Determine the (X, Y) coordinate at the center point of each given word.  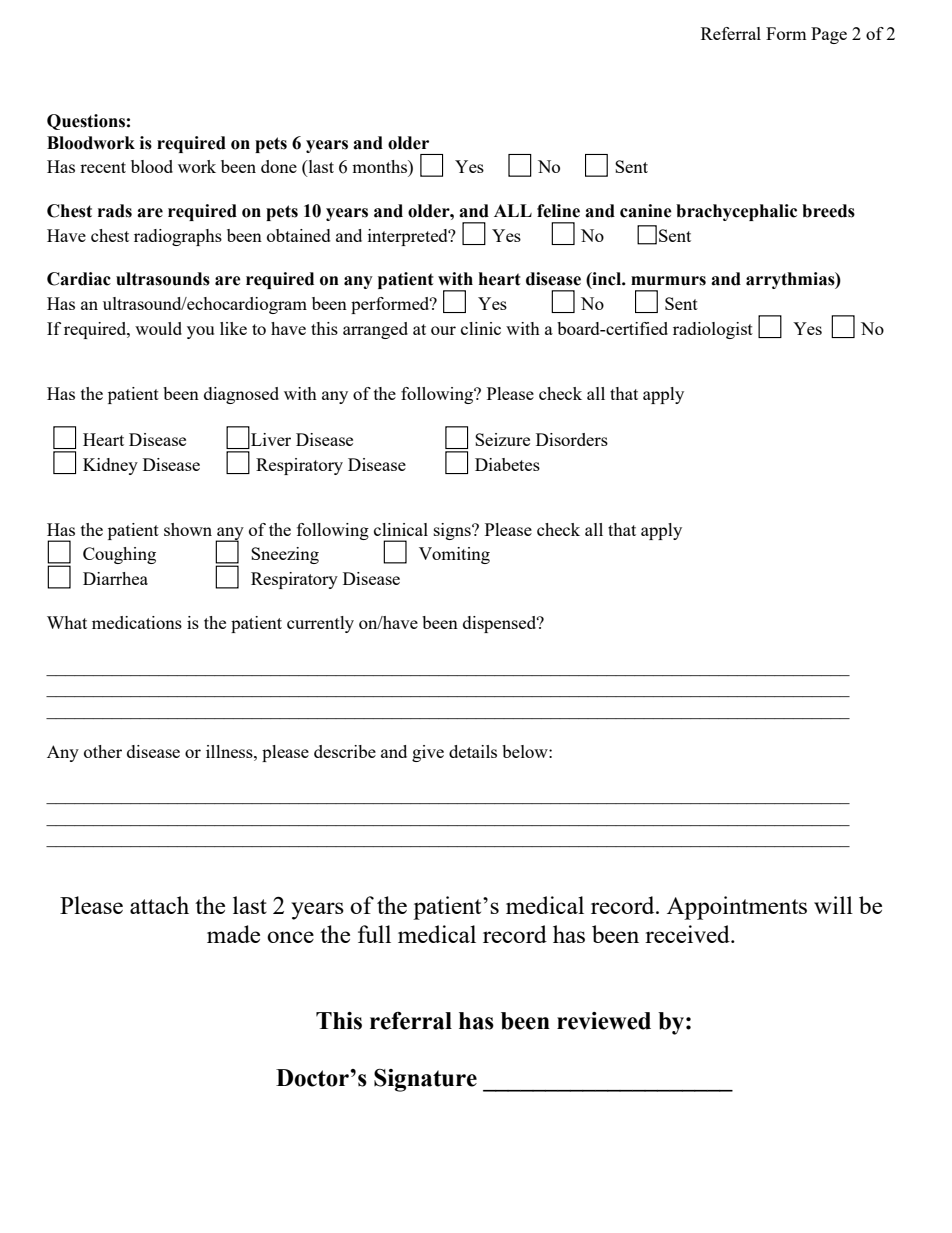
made (233, 934)
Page (829, 35)
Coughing (119, 555)
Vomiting (454, 555)
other (103, 751)
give (428, 753)
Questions (86, 122)
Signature (425, 1080)
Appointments (737, 908)
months (380, 166)
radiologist (713, 330)
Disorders (572, 439)
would (158, 328)
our (443, 330)
